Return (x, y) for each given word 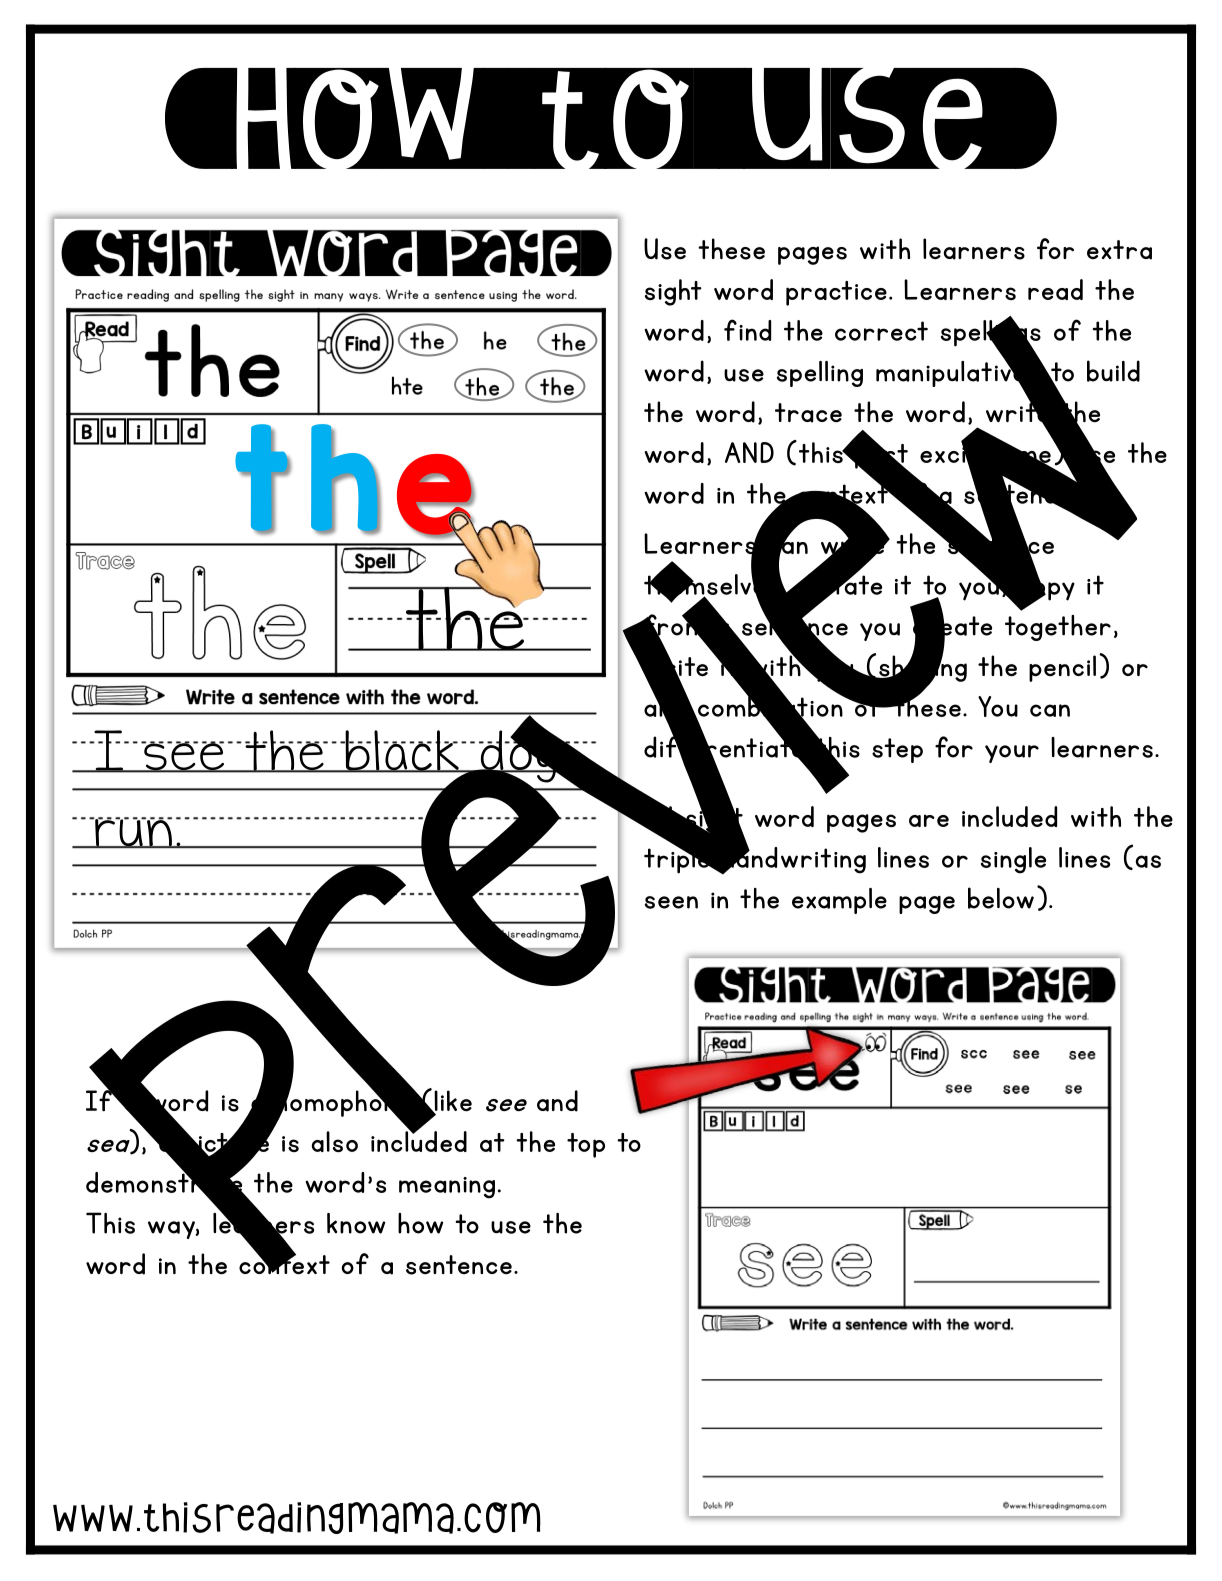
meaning (447, 1188)
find (747, 330)
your (1012, 754)
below (1001, 898)
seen (671, 902)
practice (836, 293)
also (335, 1141)
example (839, 901)
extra (1119, 250)
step (897, 750)
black (402, 751)
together (1058, 628)
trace (808, 413)
